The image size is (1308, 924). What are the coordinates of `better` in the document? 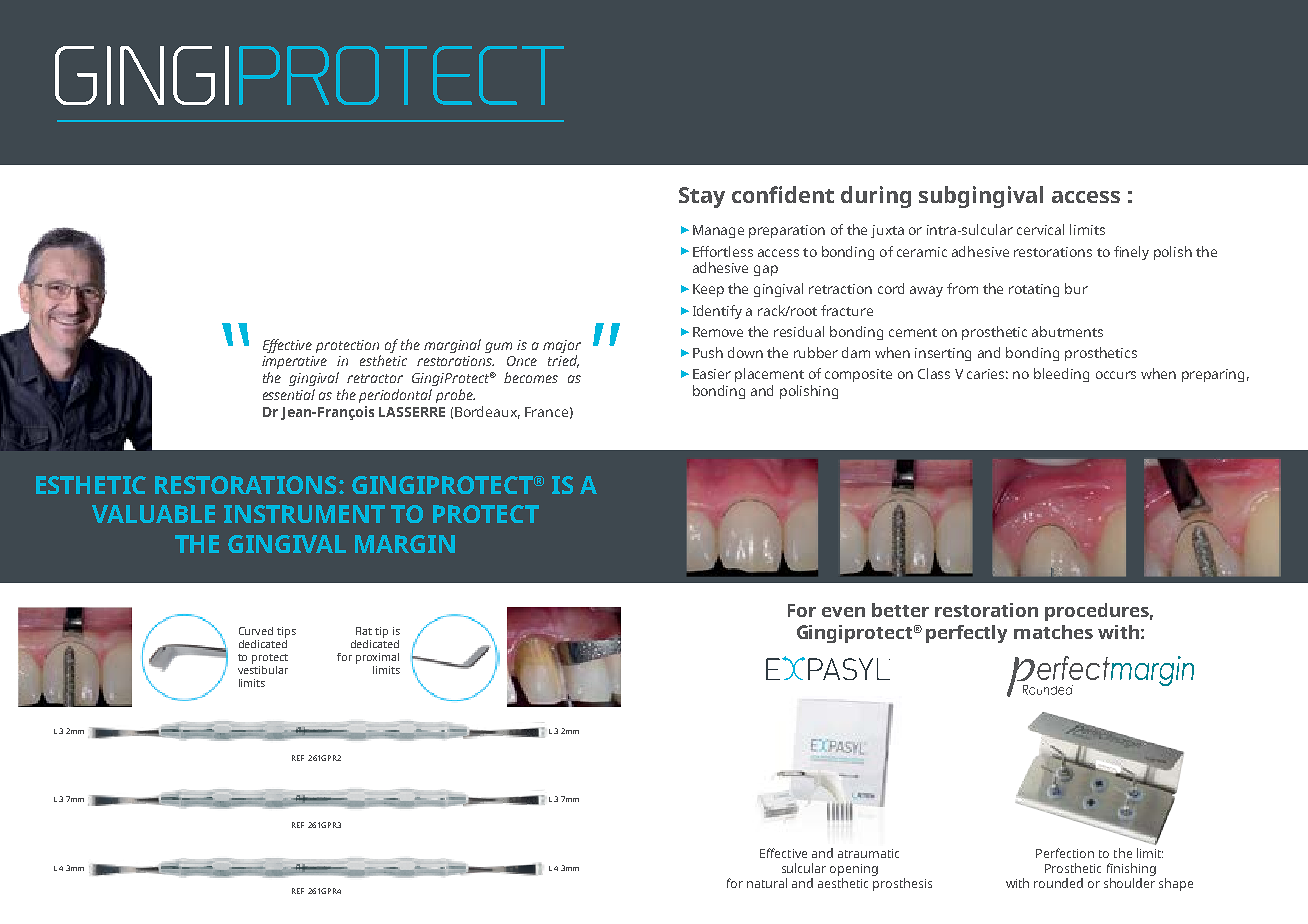 It's located at (900, 610).
